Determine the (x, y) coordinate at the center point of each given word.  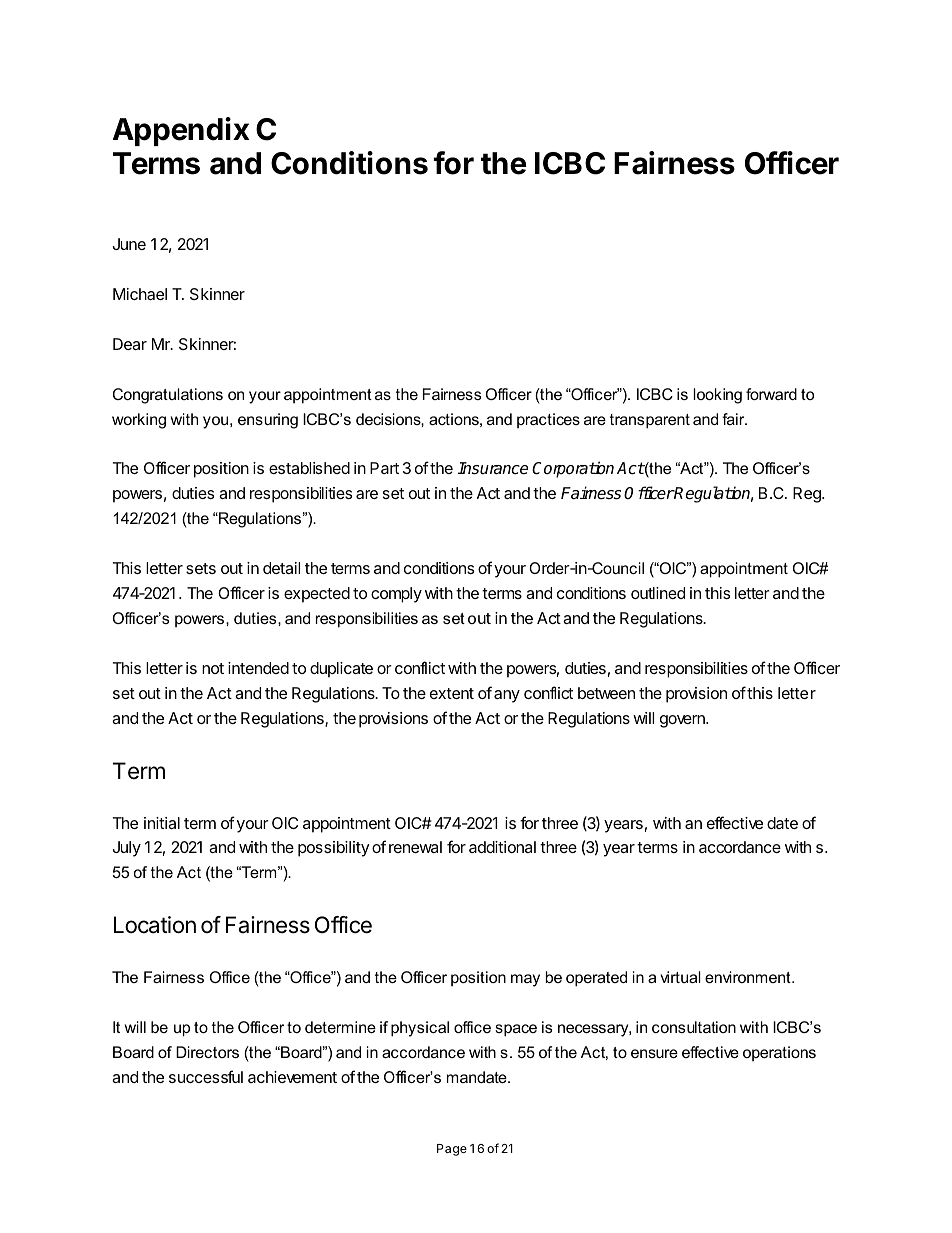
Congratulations (168, 396)
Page (452, 1150)
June (129, 244)
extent (452, 693)
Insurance (492, 468)
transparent (650, 421)
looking (717, 396)
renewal (415, 847)
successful (206, 1076)
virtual (680, 977)
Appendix (181, 131)
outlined (658, 593)
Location (155, 925)
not (213, 668)
